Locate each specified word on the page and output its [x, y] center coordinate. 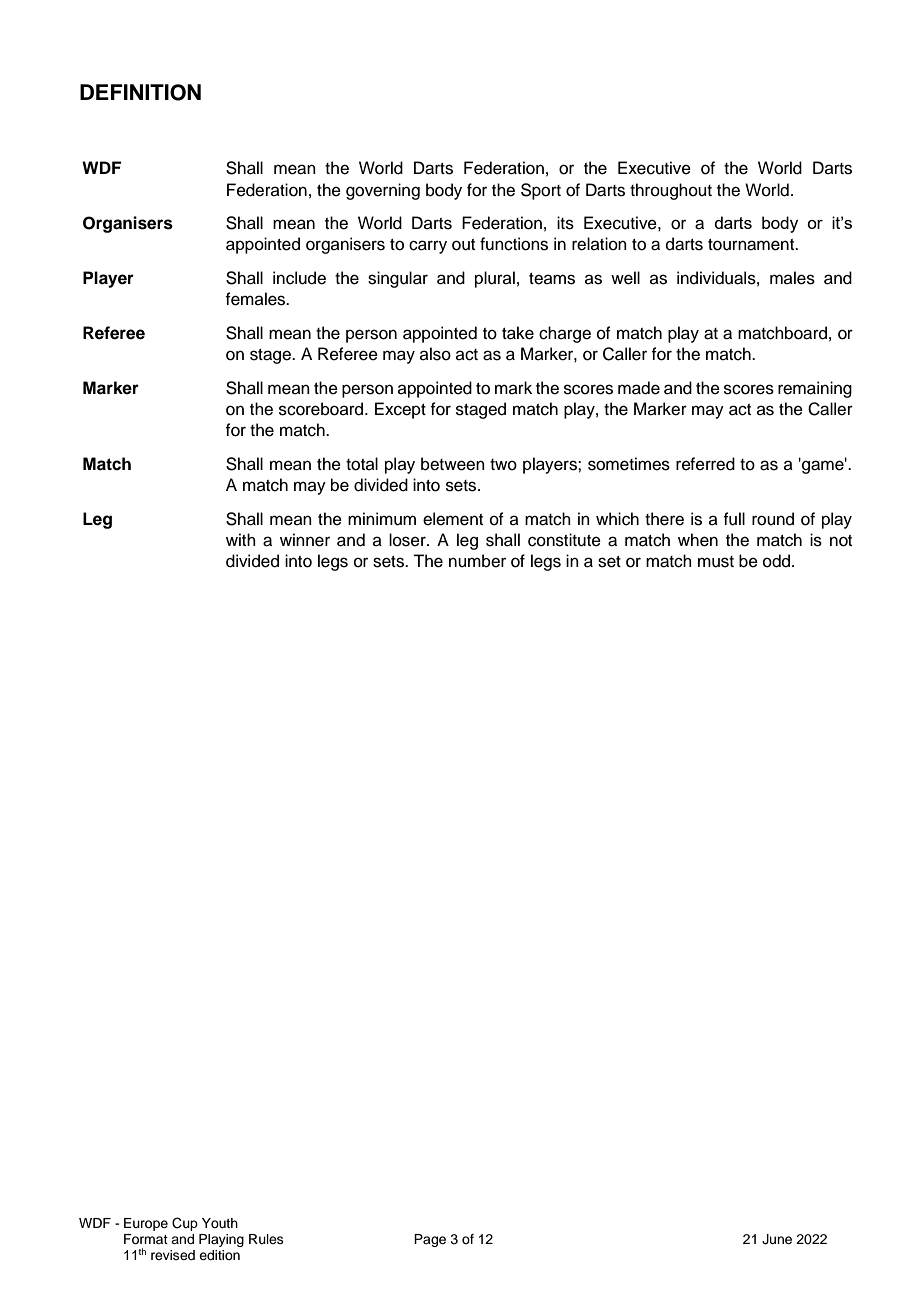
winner [305, 540]
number [477, 561]
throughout [671, 191]
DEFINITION [140, 92]
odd [776, 561]
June [777, 1239]
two [503, 465]
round [773, 519]
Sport [541, 191]
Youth [220, 1223]
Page [430, 1240]
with [241, 539]
